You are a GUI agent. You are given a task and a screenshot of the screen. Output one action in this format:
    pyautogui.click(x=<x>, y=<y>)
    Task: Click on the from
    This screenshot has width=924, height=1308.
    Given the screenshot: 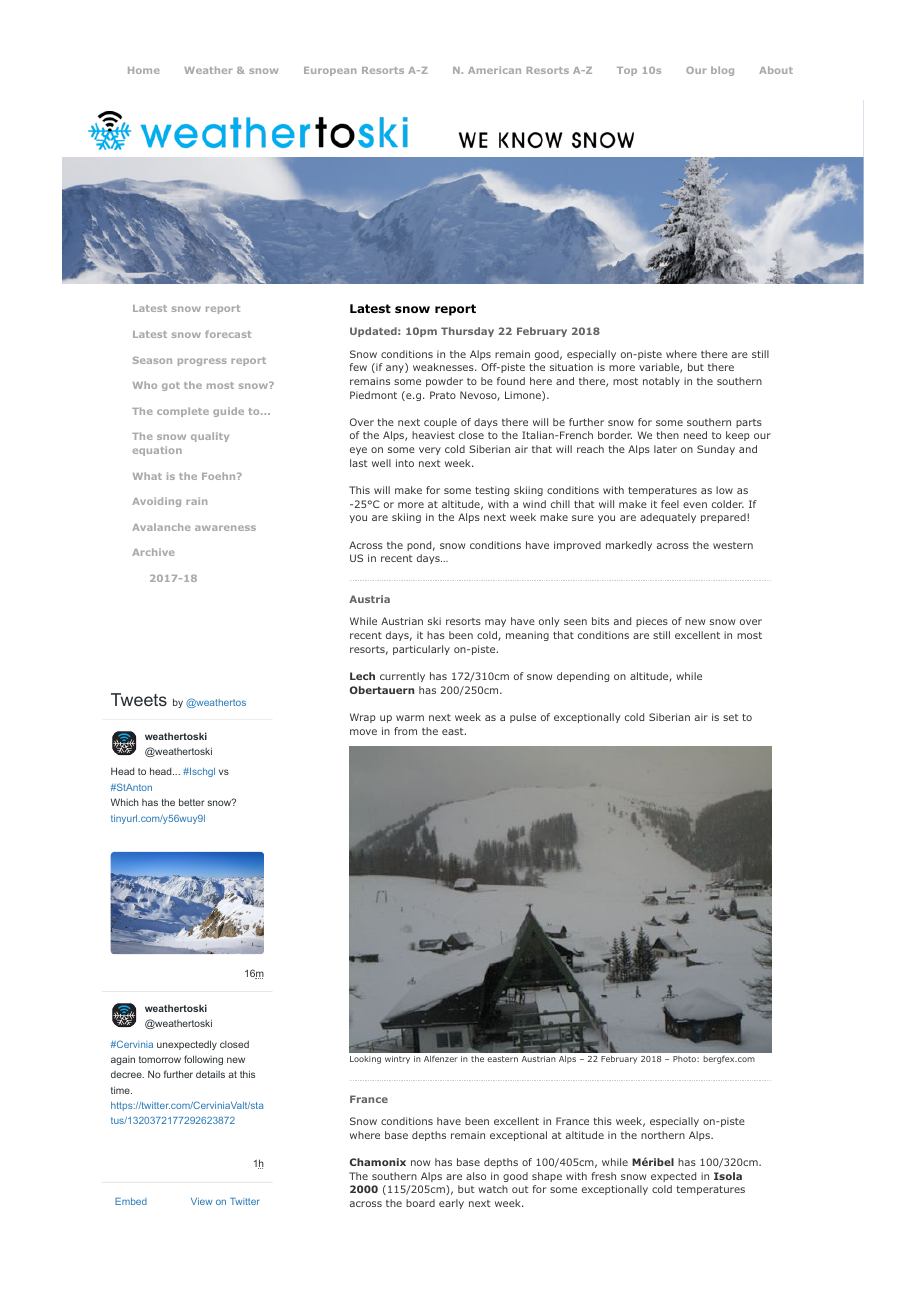 What is the action you would take?
    pyautogui.click(x=405, y=731)
